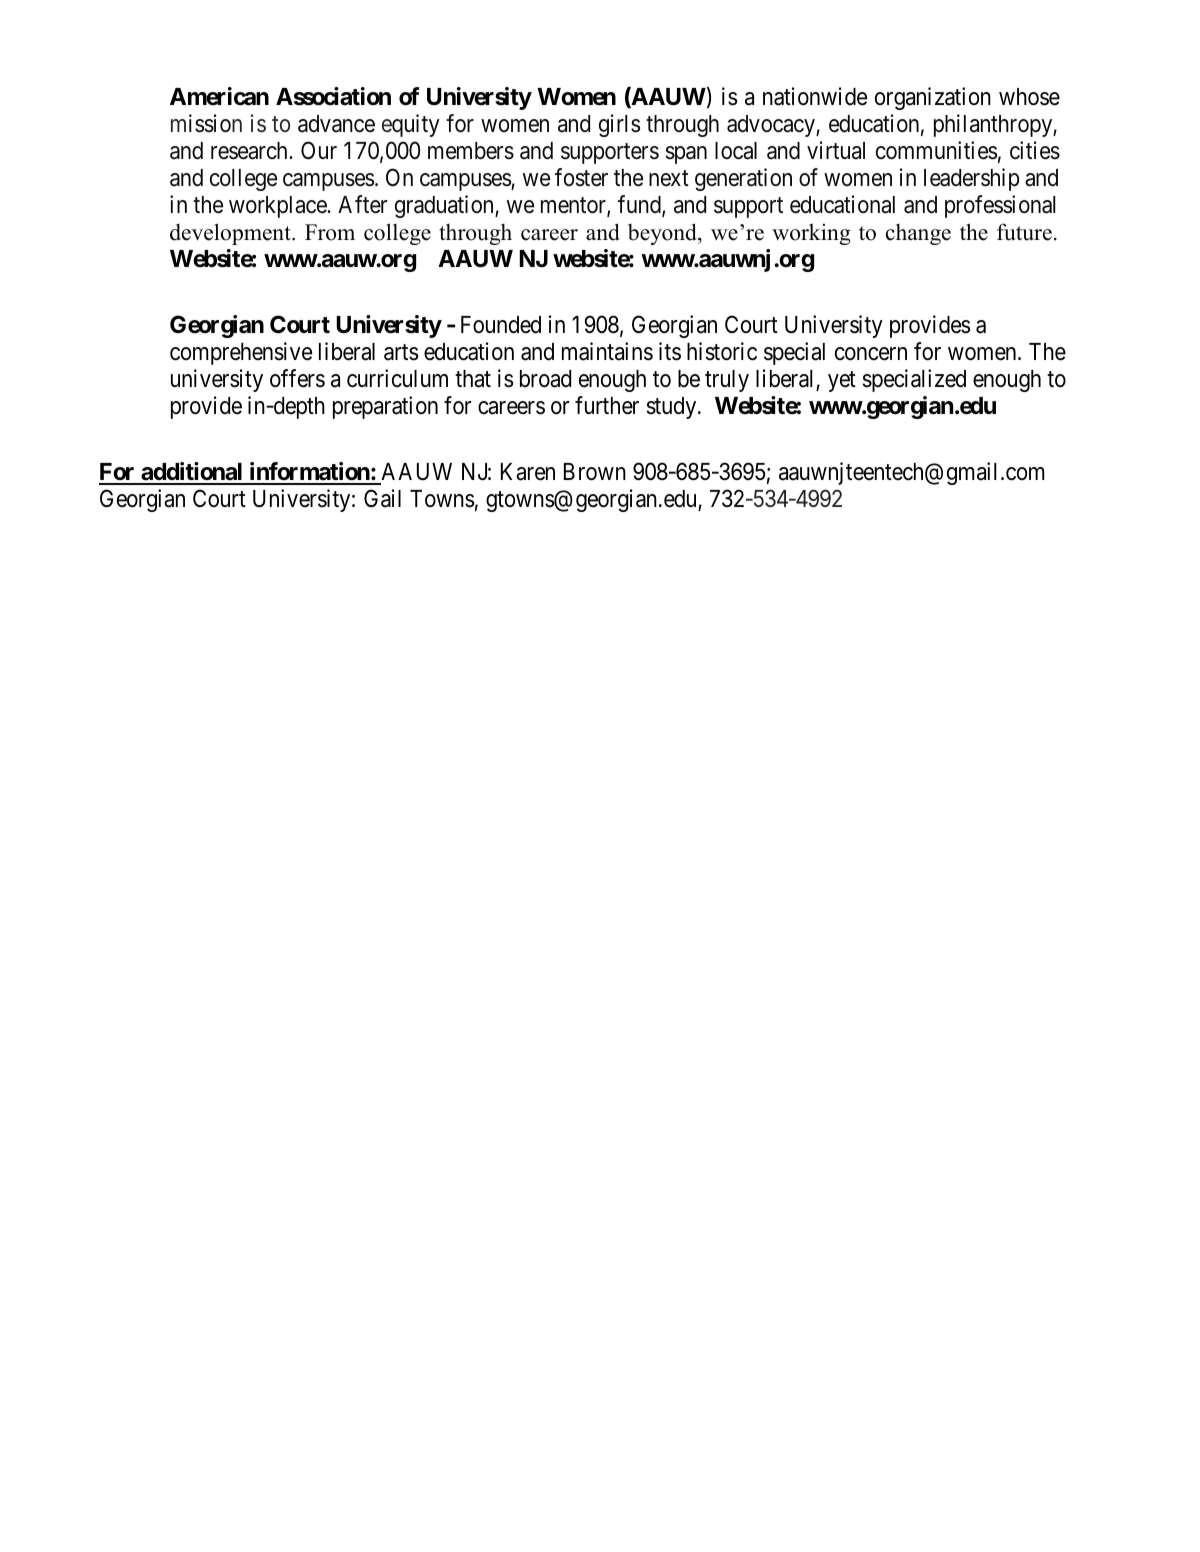 Image resolution: width=1200 pixels, height=1552 pixels. Describe the element at coordinates (330, 232) in the image. I see `From` at that location.
